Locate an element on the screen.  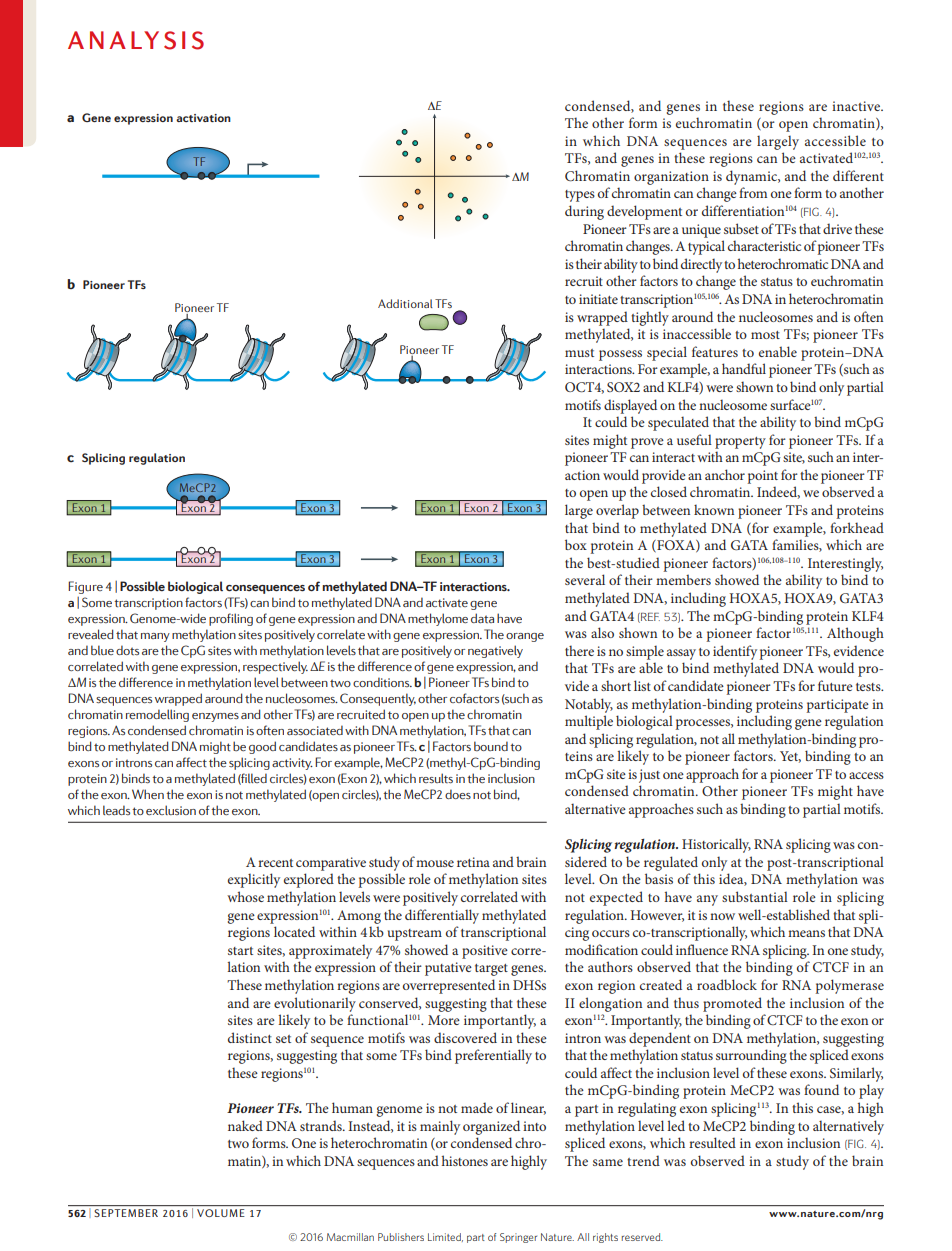
exclusion is located at coordinates (171, 810).
